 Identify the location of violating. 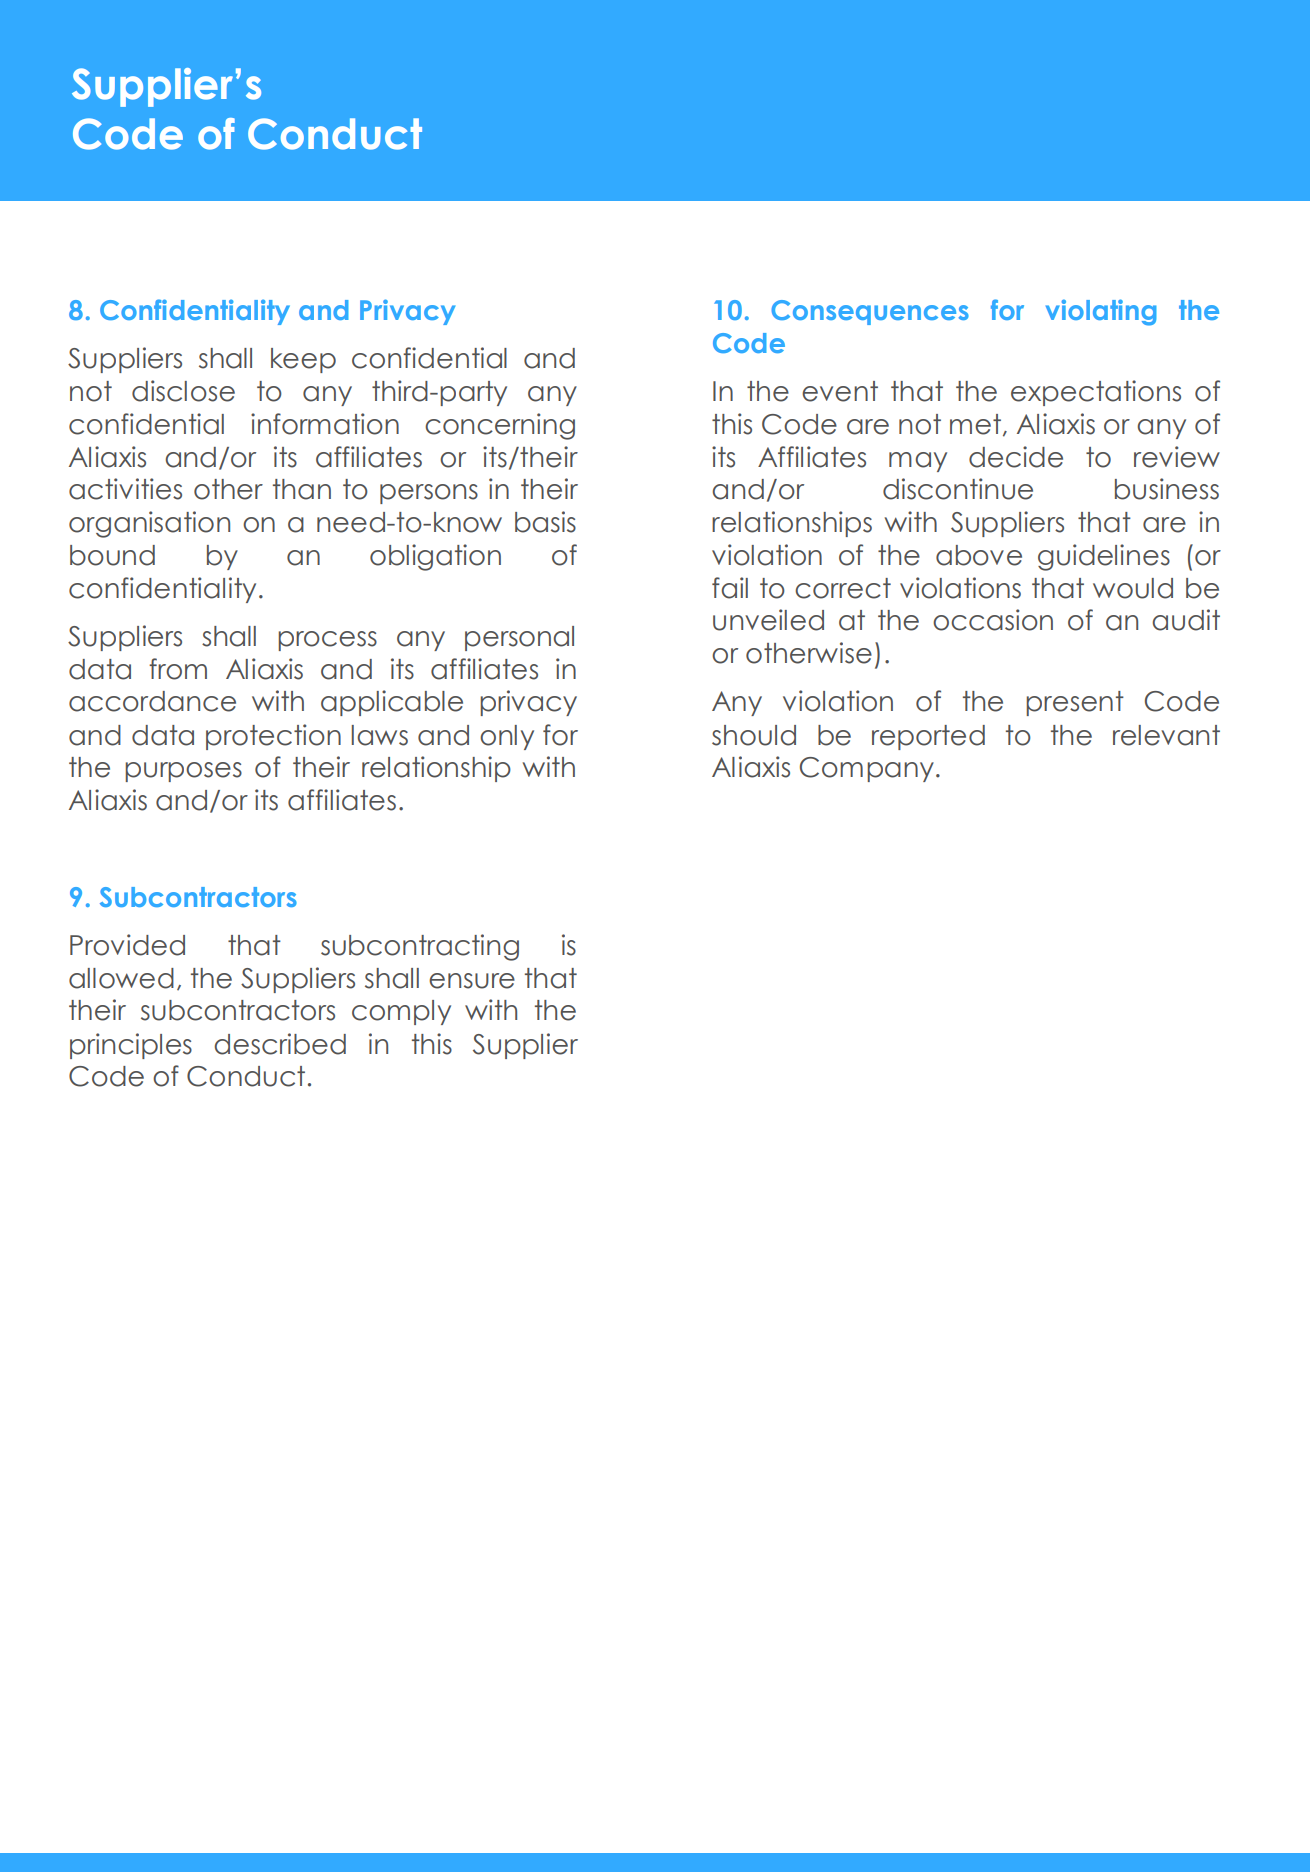
(1101, 312).
